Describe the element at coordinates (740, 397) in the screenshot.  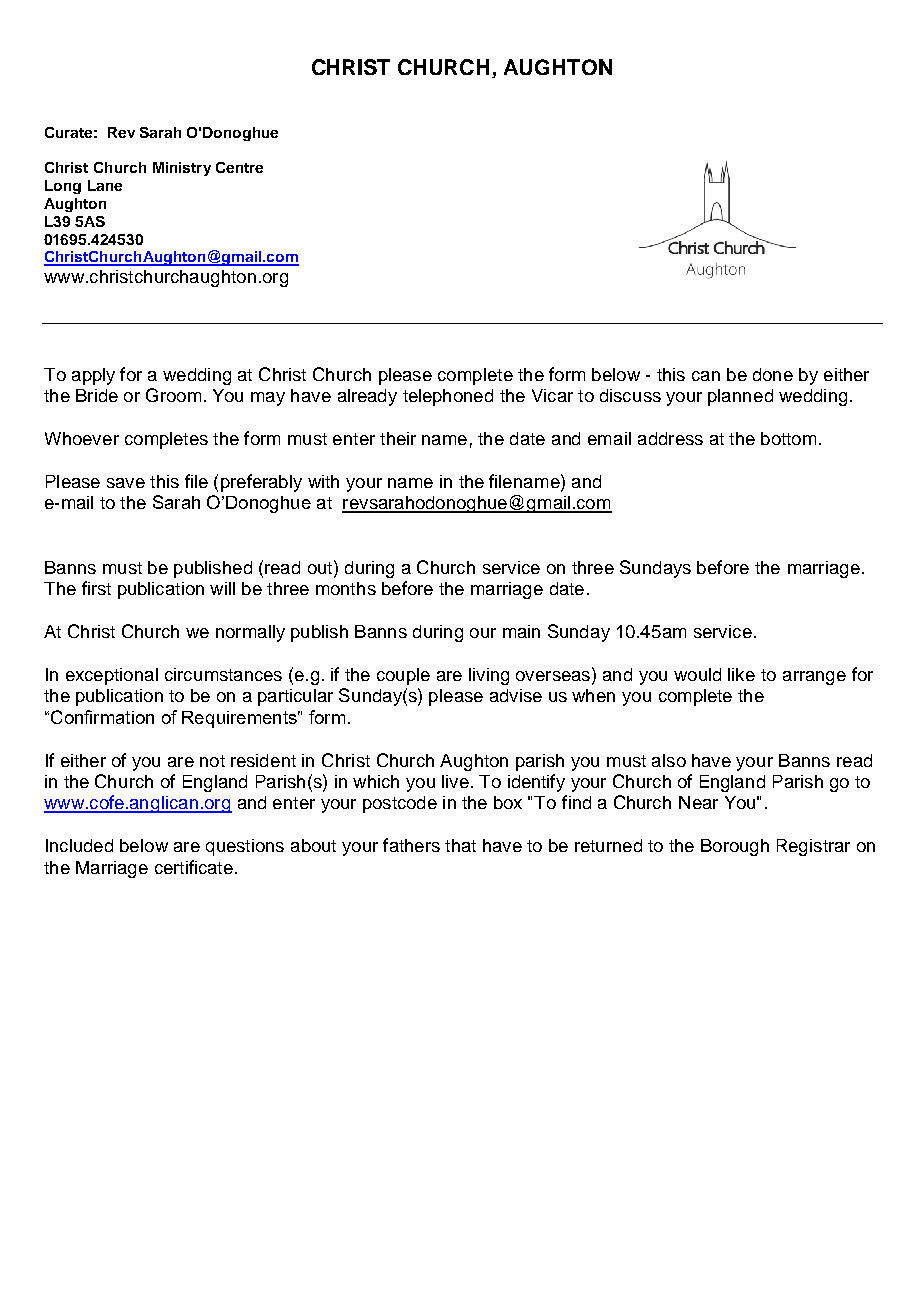
I see `planned` at that location.
